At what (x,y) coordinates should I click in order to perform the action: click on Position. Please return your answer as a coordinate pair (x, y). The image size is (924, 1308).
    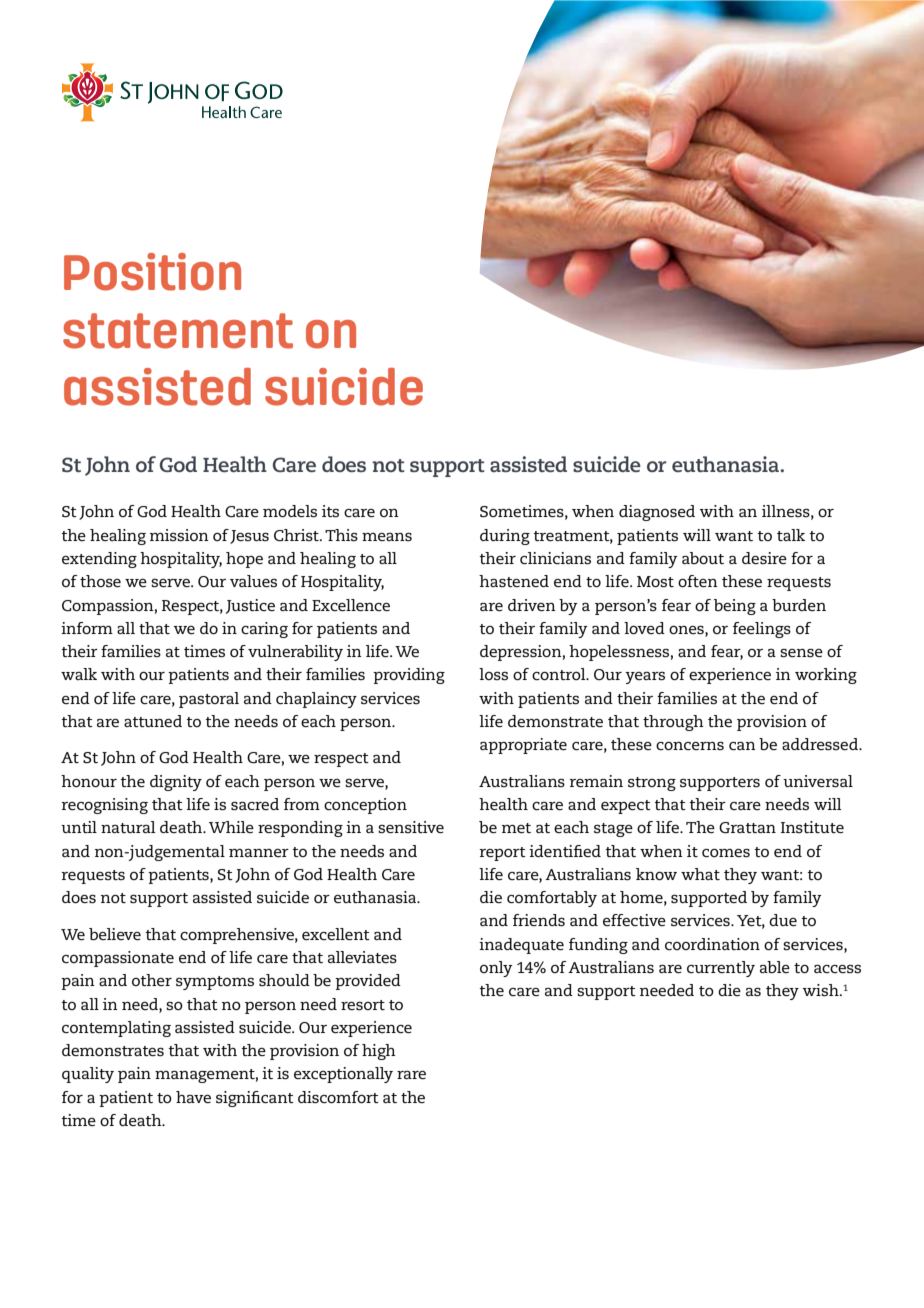
    Looking at the image, I should click on (152, 272).
